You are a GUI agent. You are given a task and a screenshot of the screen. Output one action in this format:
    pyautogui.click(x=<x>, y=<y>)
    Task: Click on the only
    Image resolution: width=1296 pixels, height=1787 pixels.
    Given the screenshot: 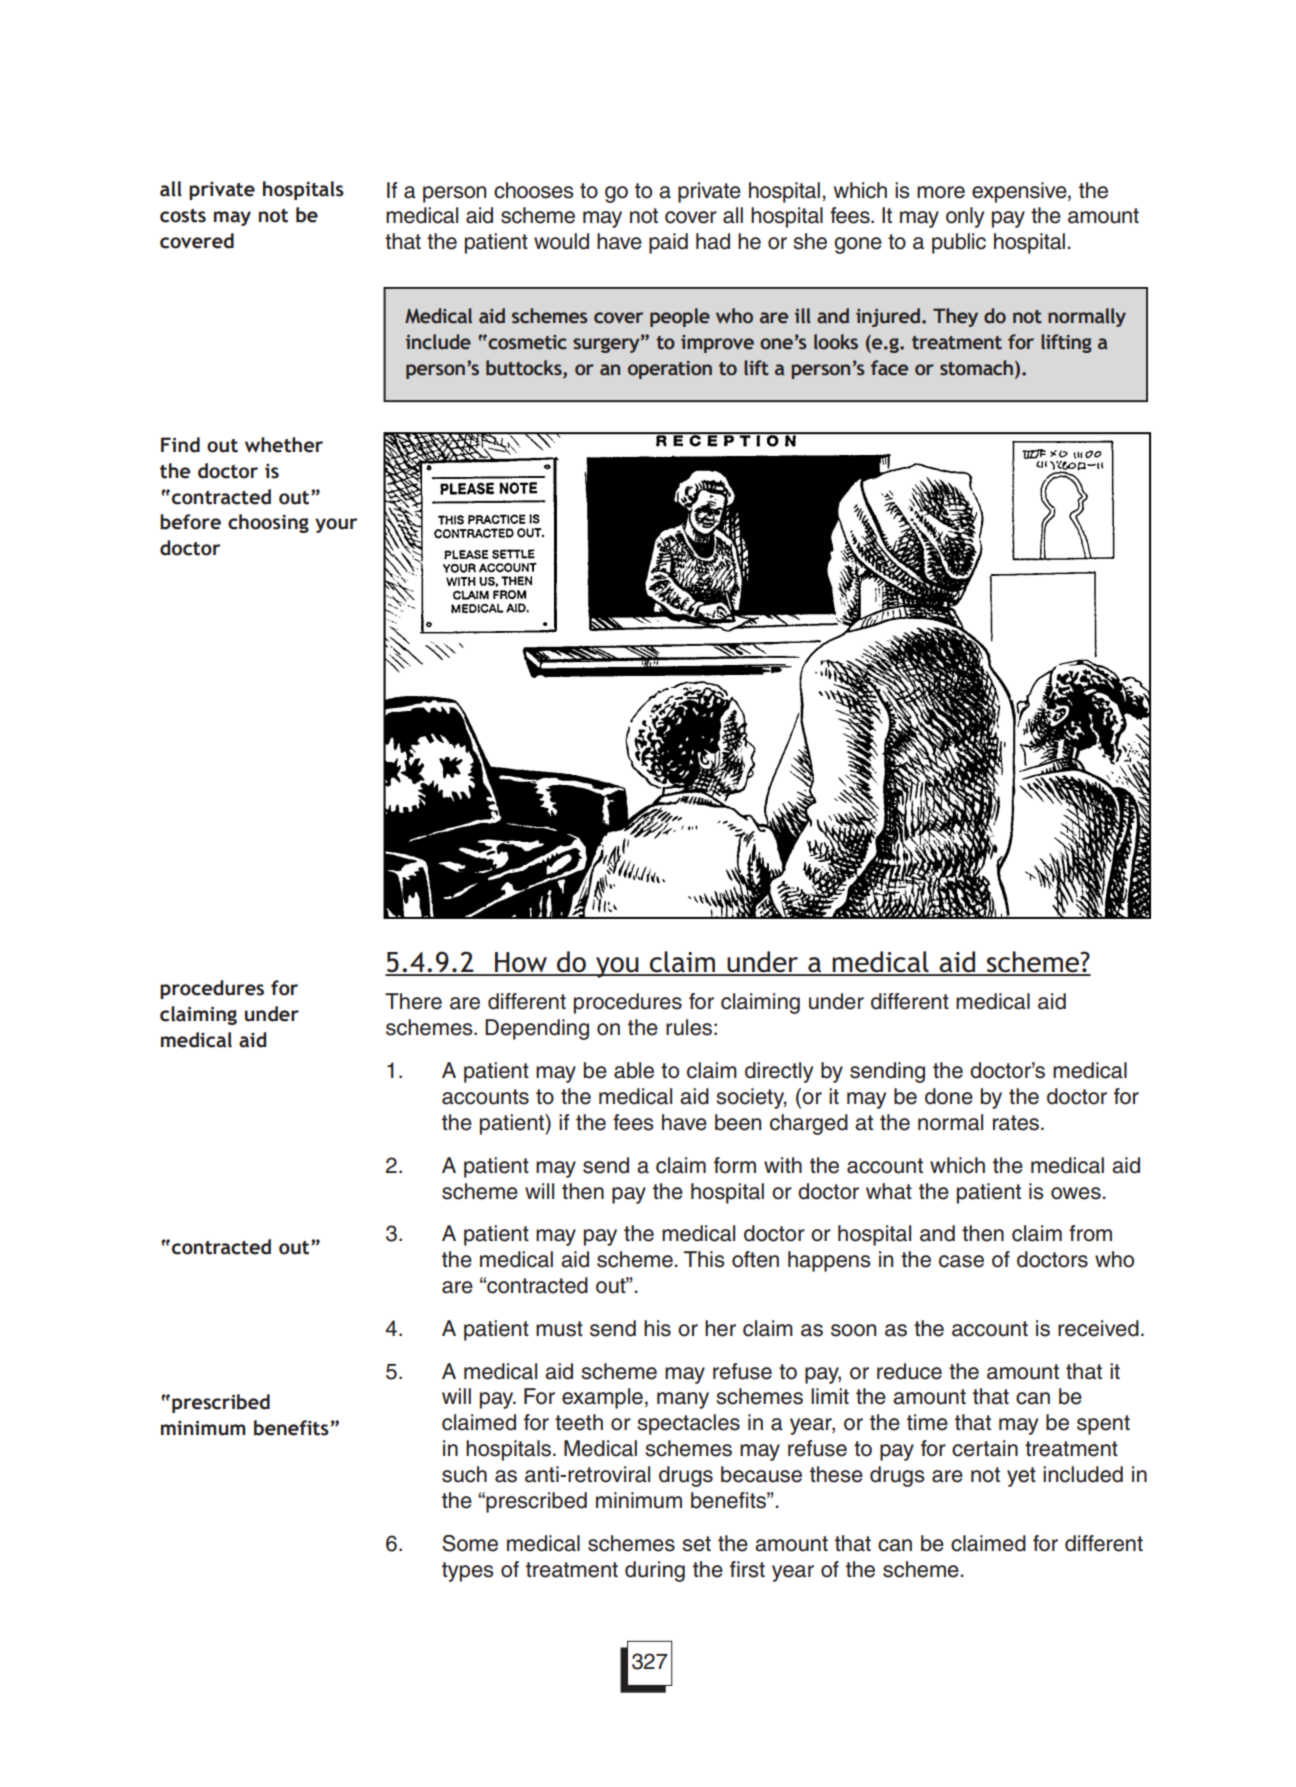 What is the action you would take?
    pyautogui.click(x=965, y=217)
